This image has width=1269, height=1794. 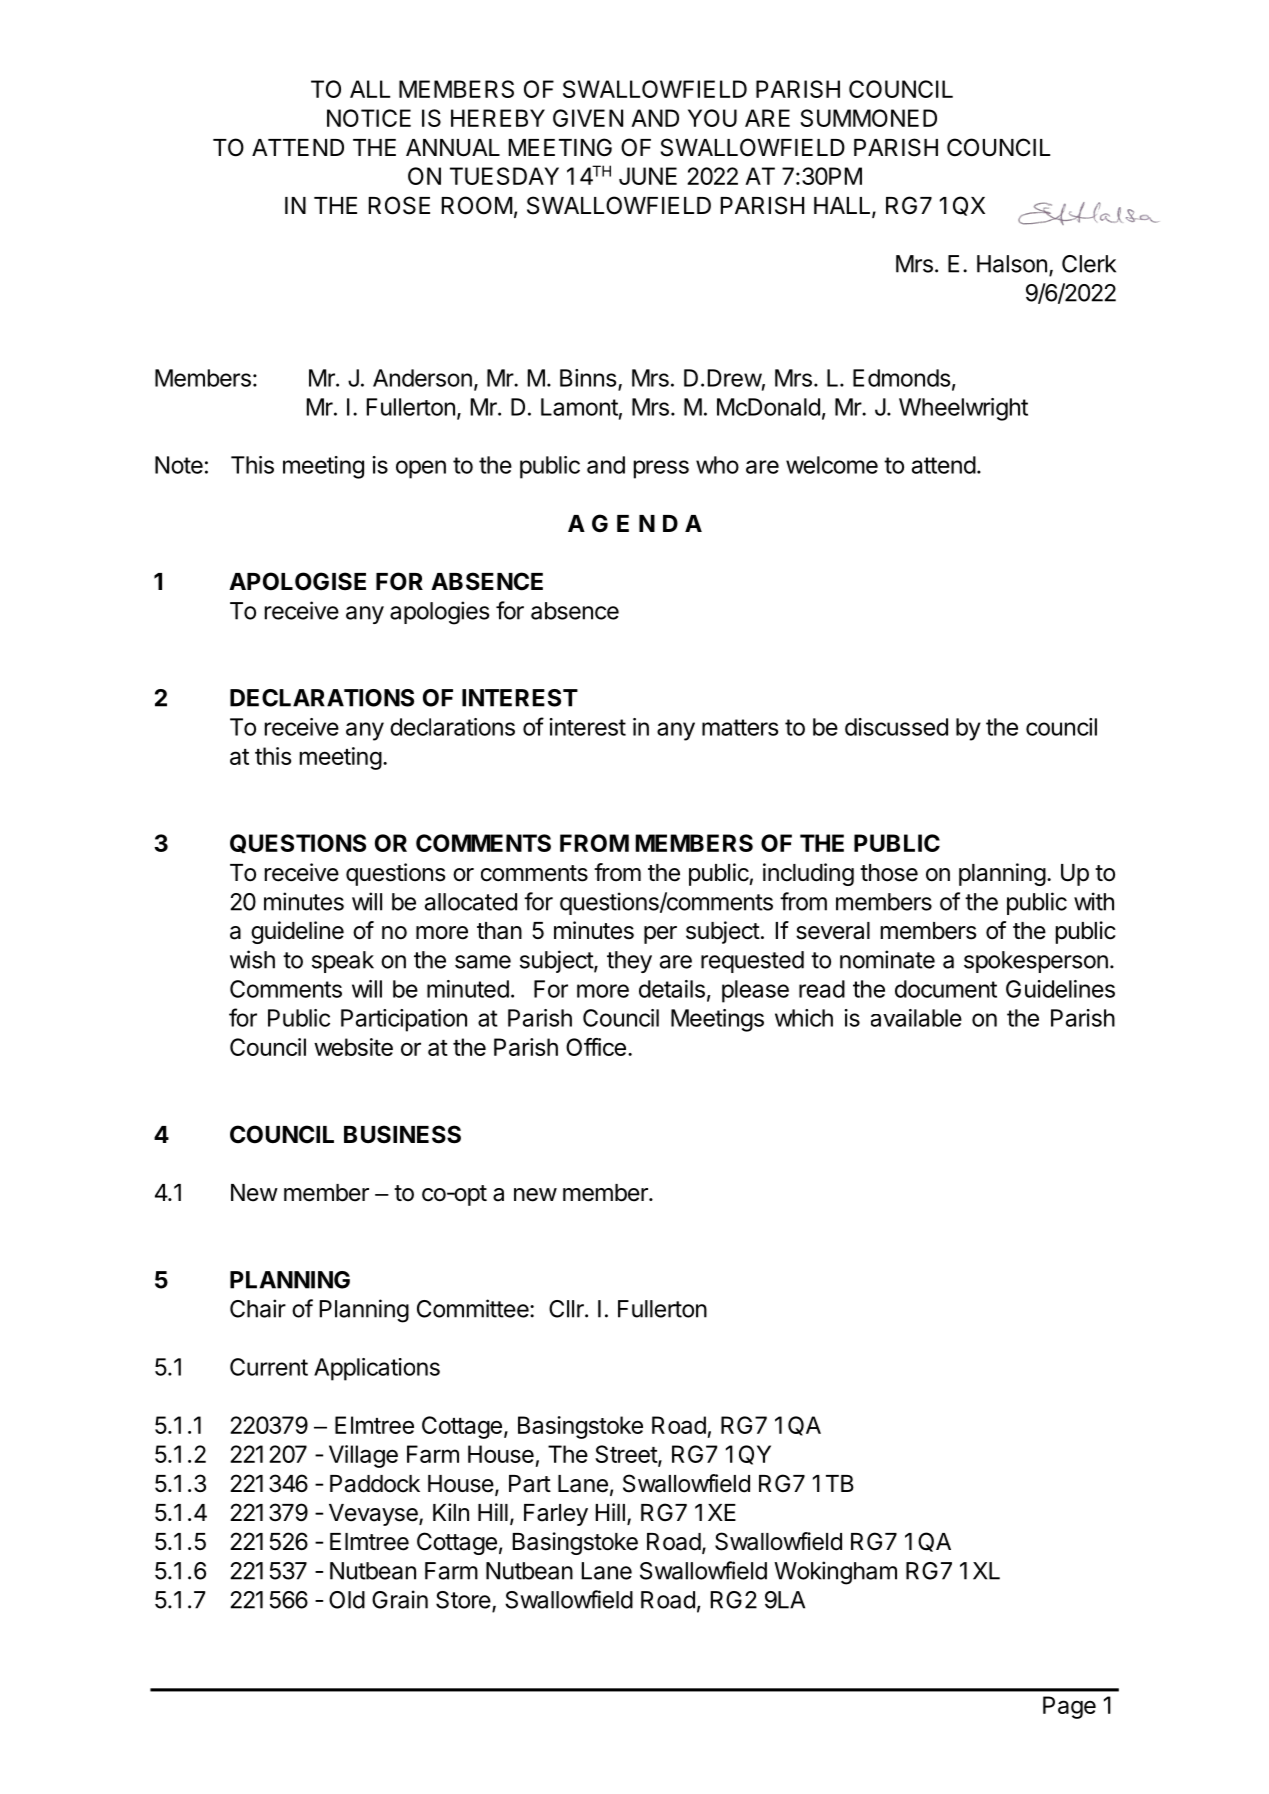 What do you see at coordinates (963, 409) in the image?
I see `Wheelwright` at bounding box center [963, 409].
